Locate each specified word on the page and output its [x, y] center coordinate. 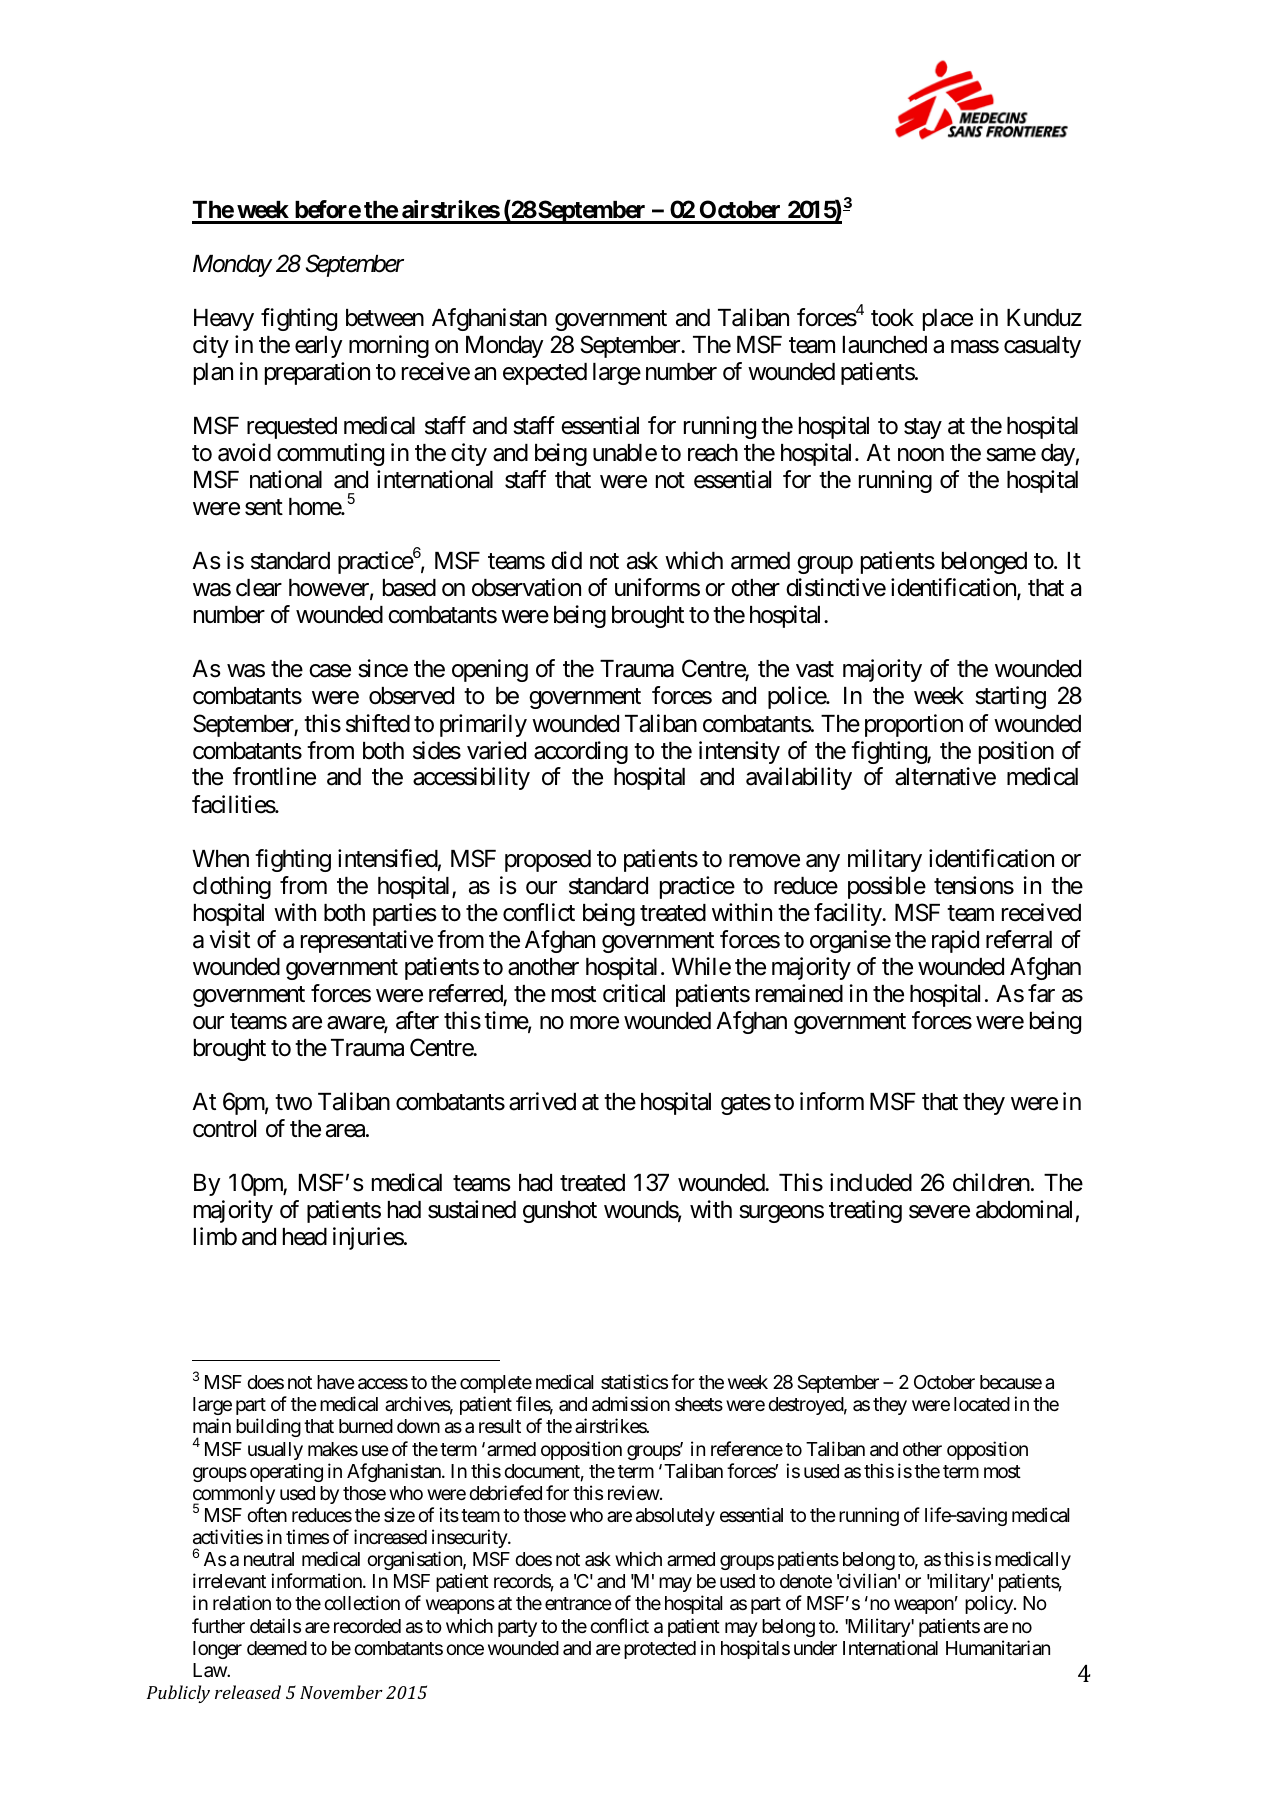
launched [885, 345]
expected [545, 374]
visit [230, 939]
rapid [955, 941]
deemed [277, 1648]
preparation [317, 373]
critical [634, 993]
